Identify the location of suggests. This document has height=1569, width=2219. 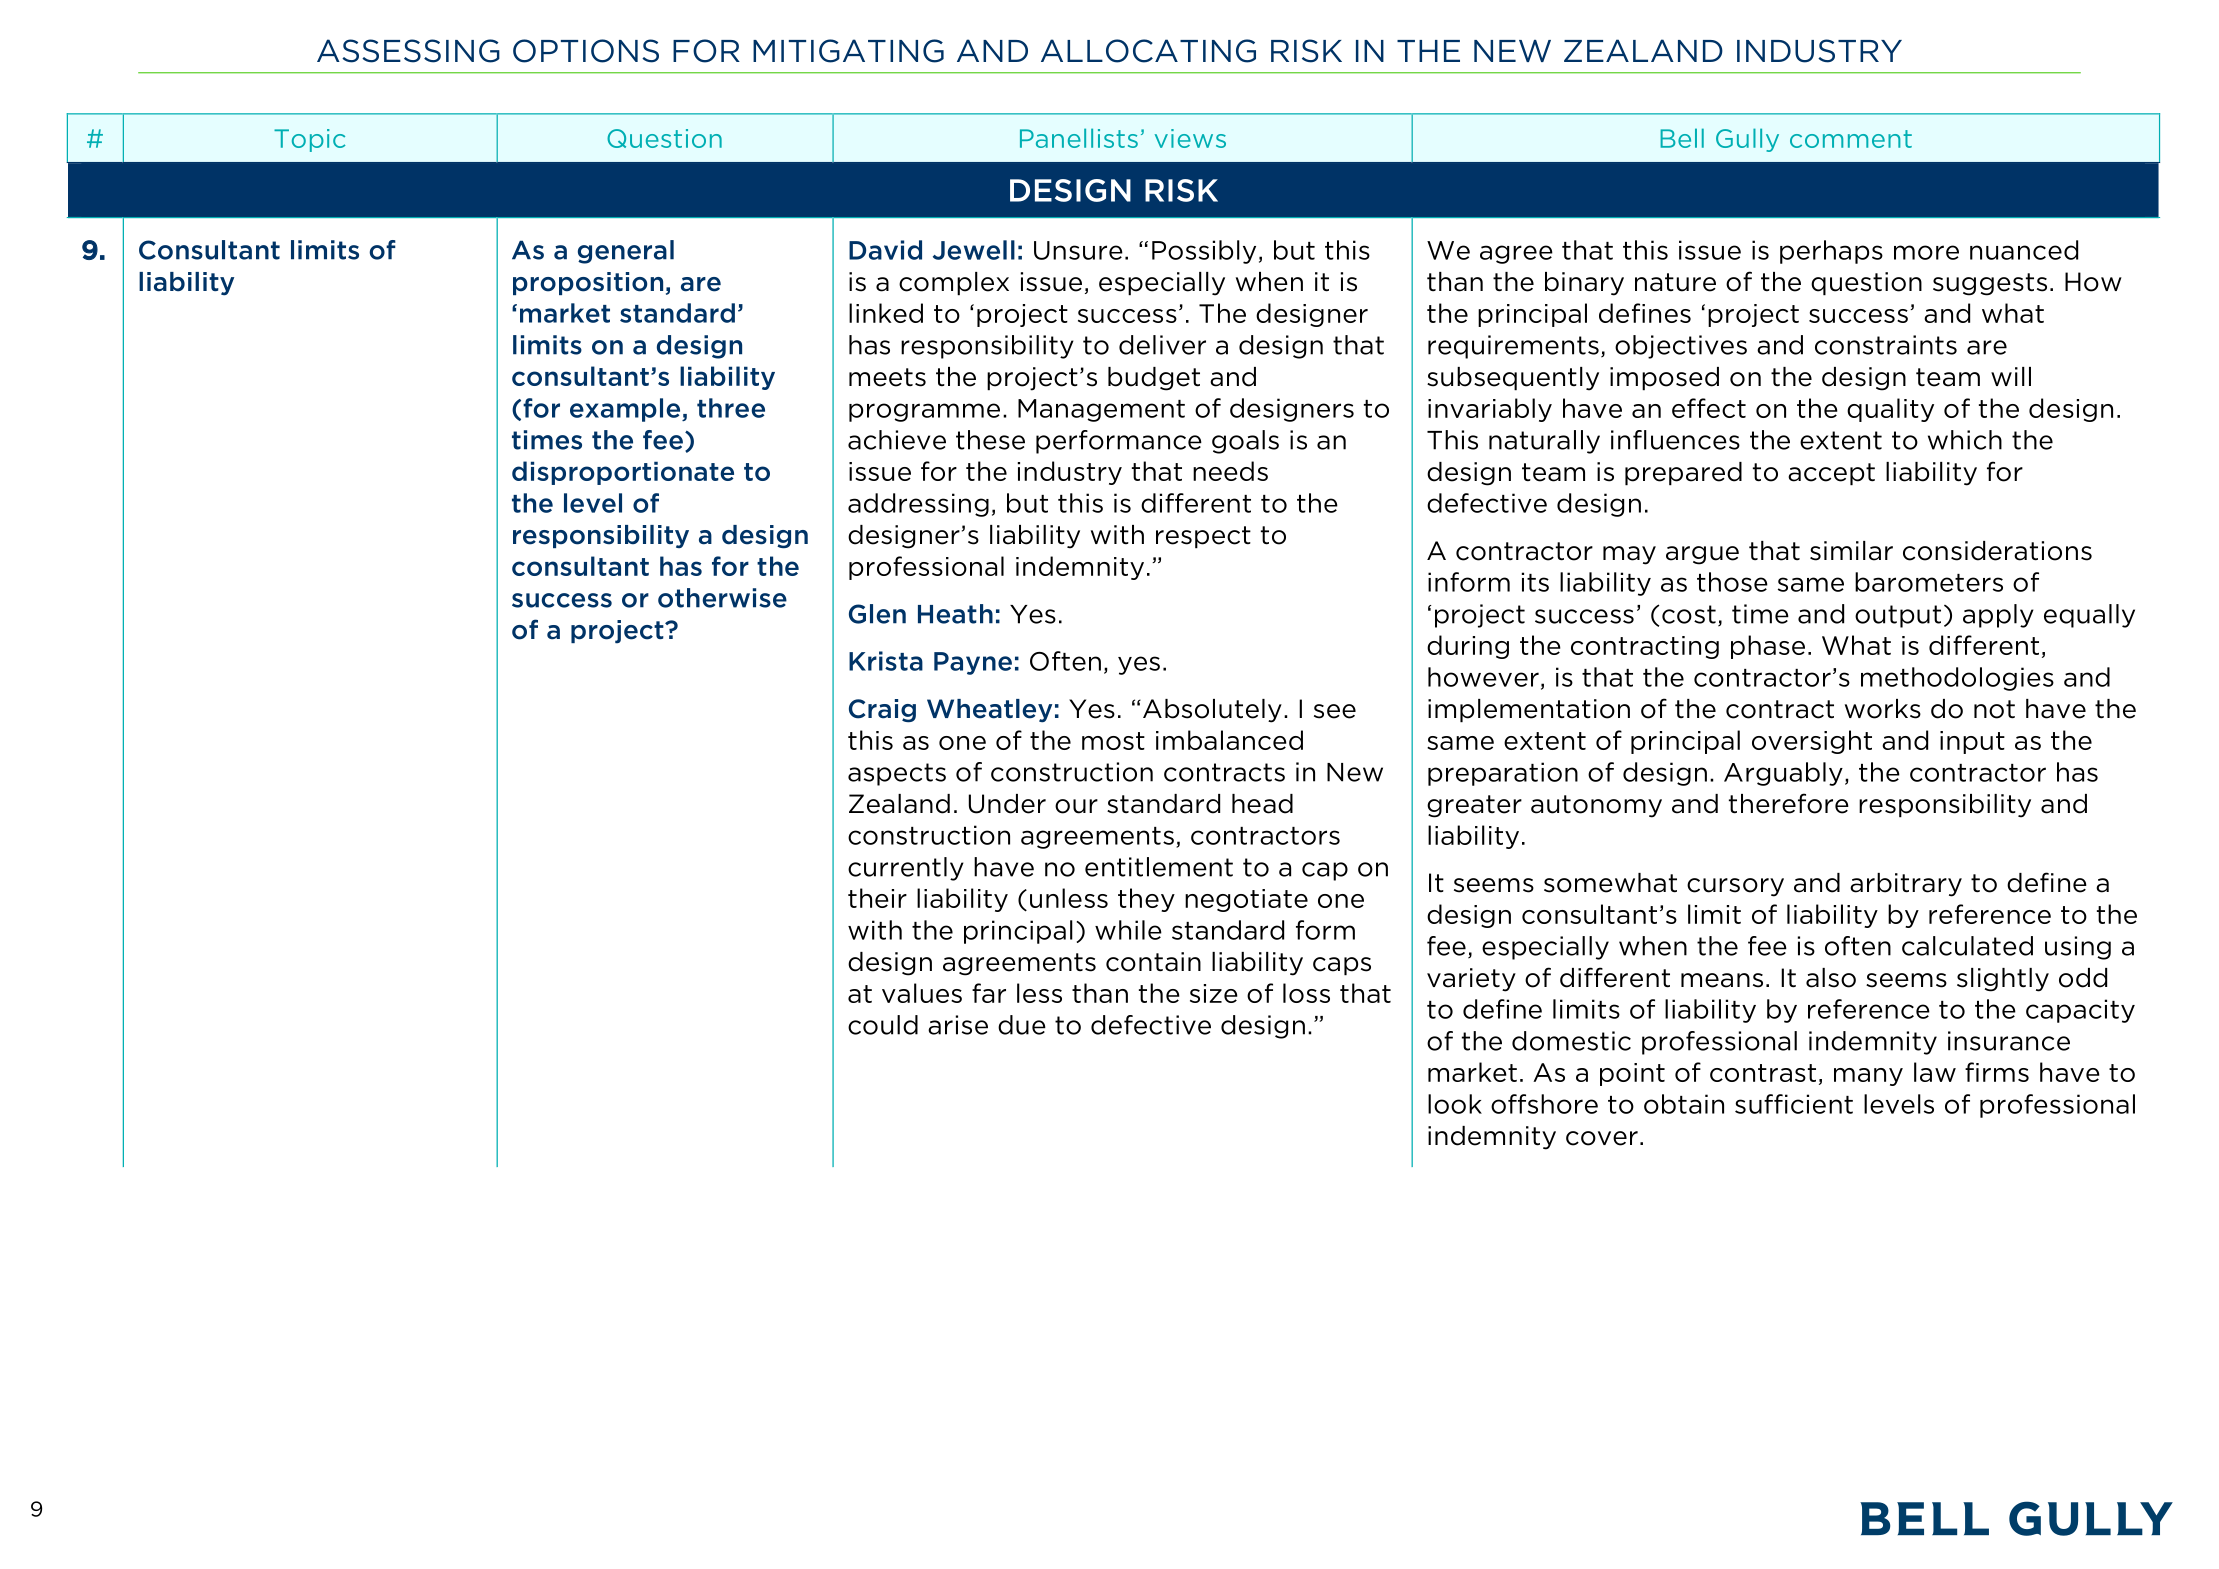
(1990, 284).
